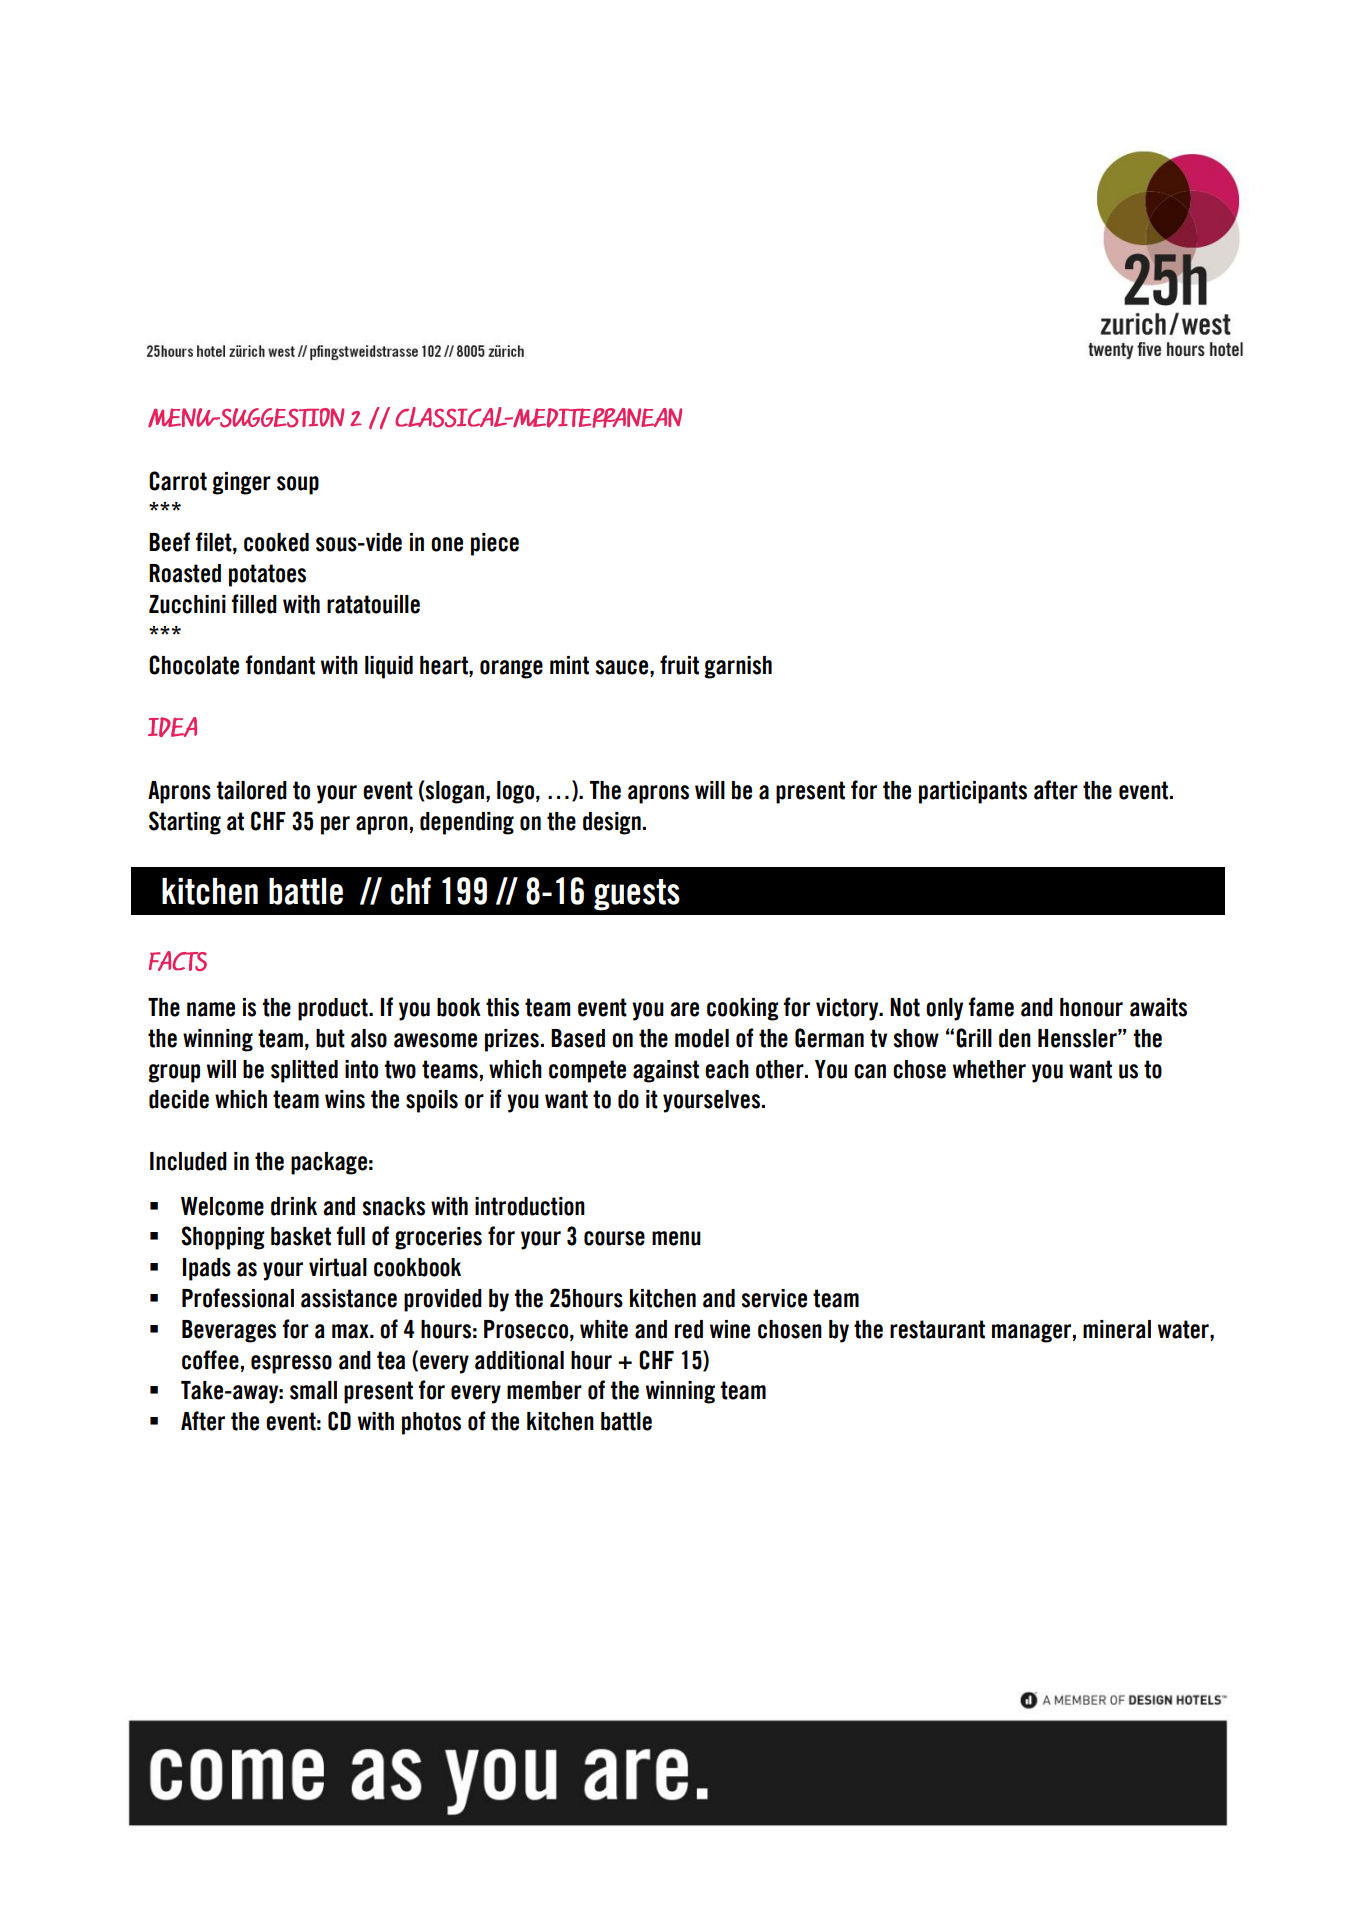 Image resolution: width=1356 pixels, height=1918 pixels. Describe the element at coordinates (1117, 1329) in the image. I see `mineral` at that location.
